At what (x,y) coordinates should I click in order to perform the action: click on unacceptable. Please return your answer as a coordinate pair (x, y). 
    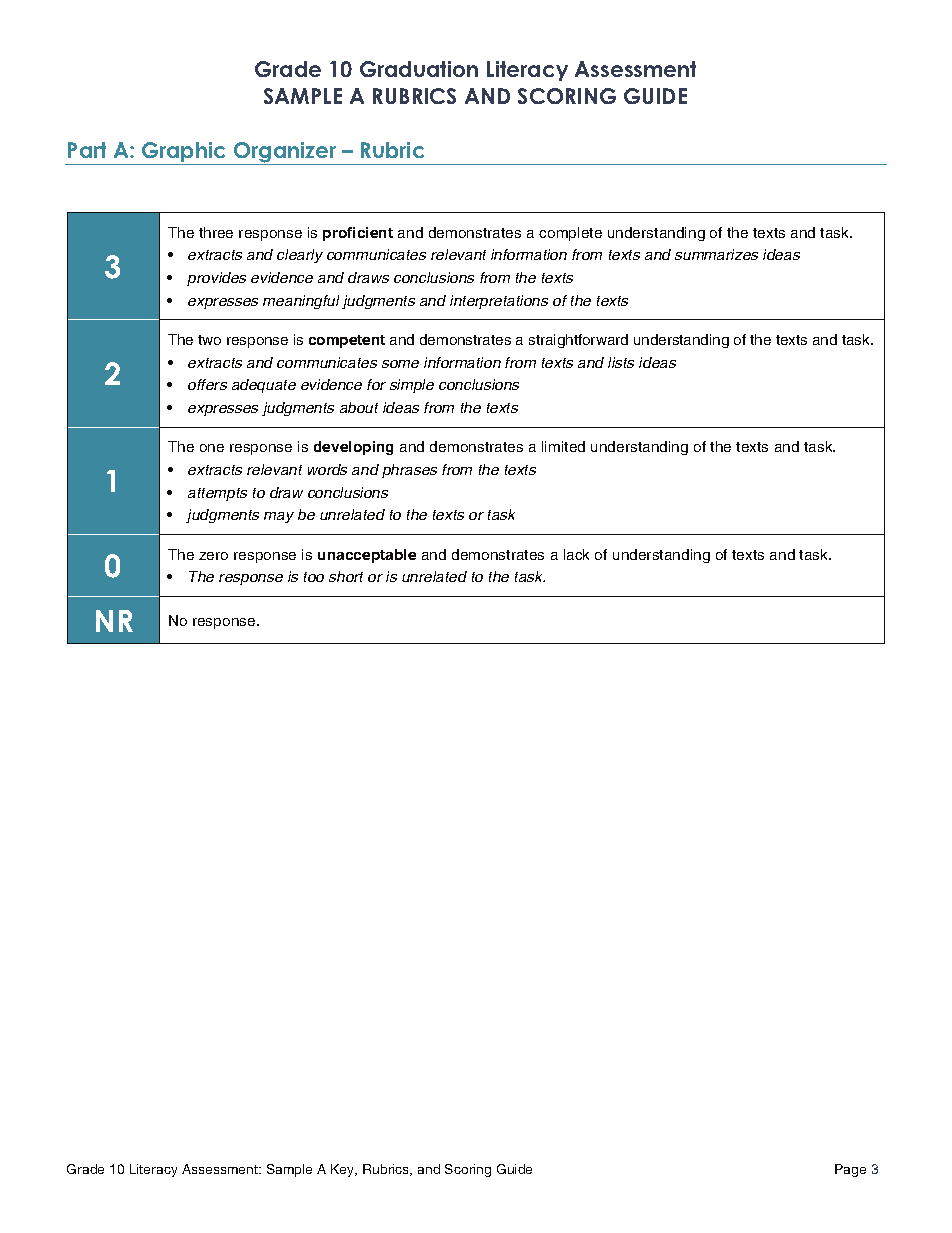
    Looking at the image, I should click on (367, 556).
